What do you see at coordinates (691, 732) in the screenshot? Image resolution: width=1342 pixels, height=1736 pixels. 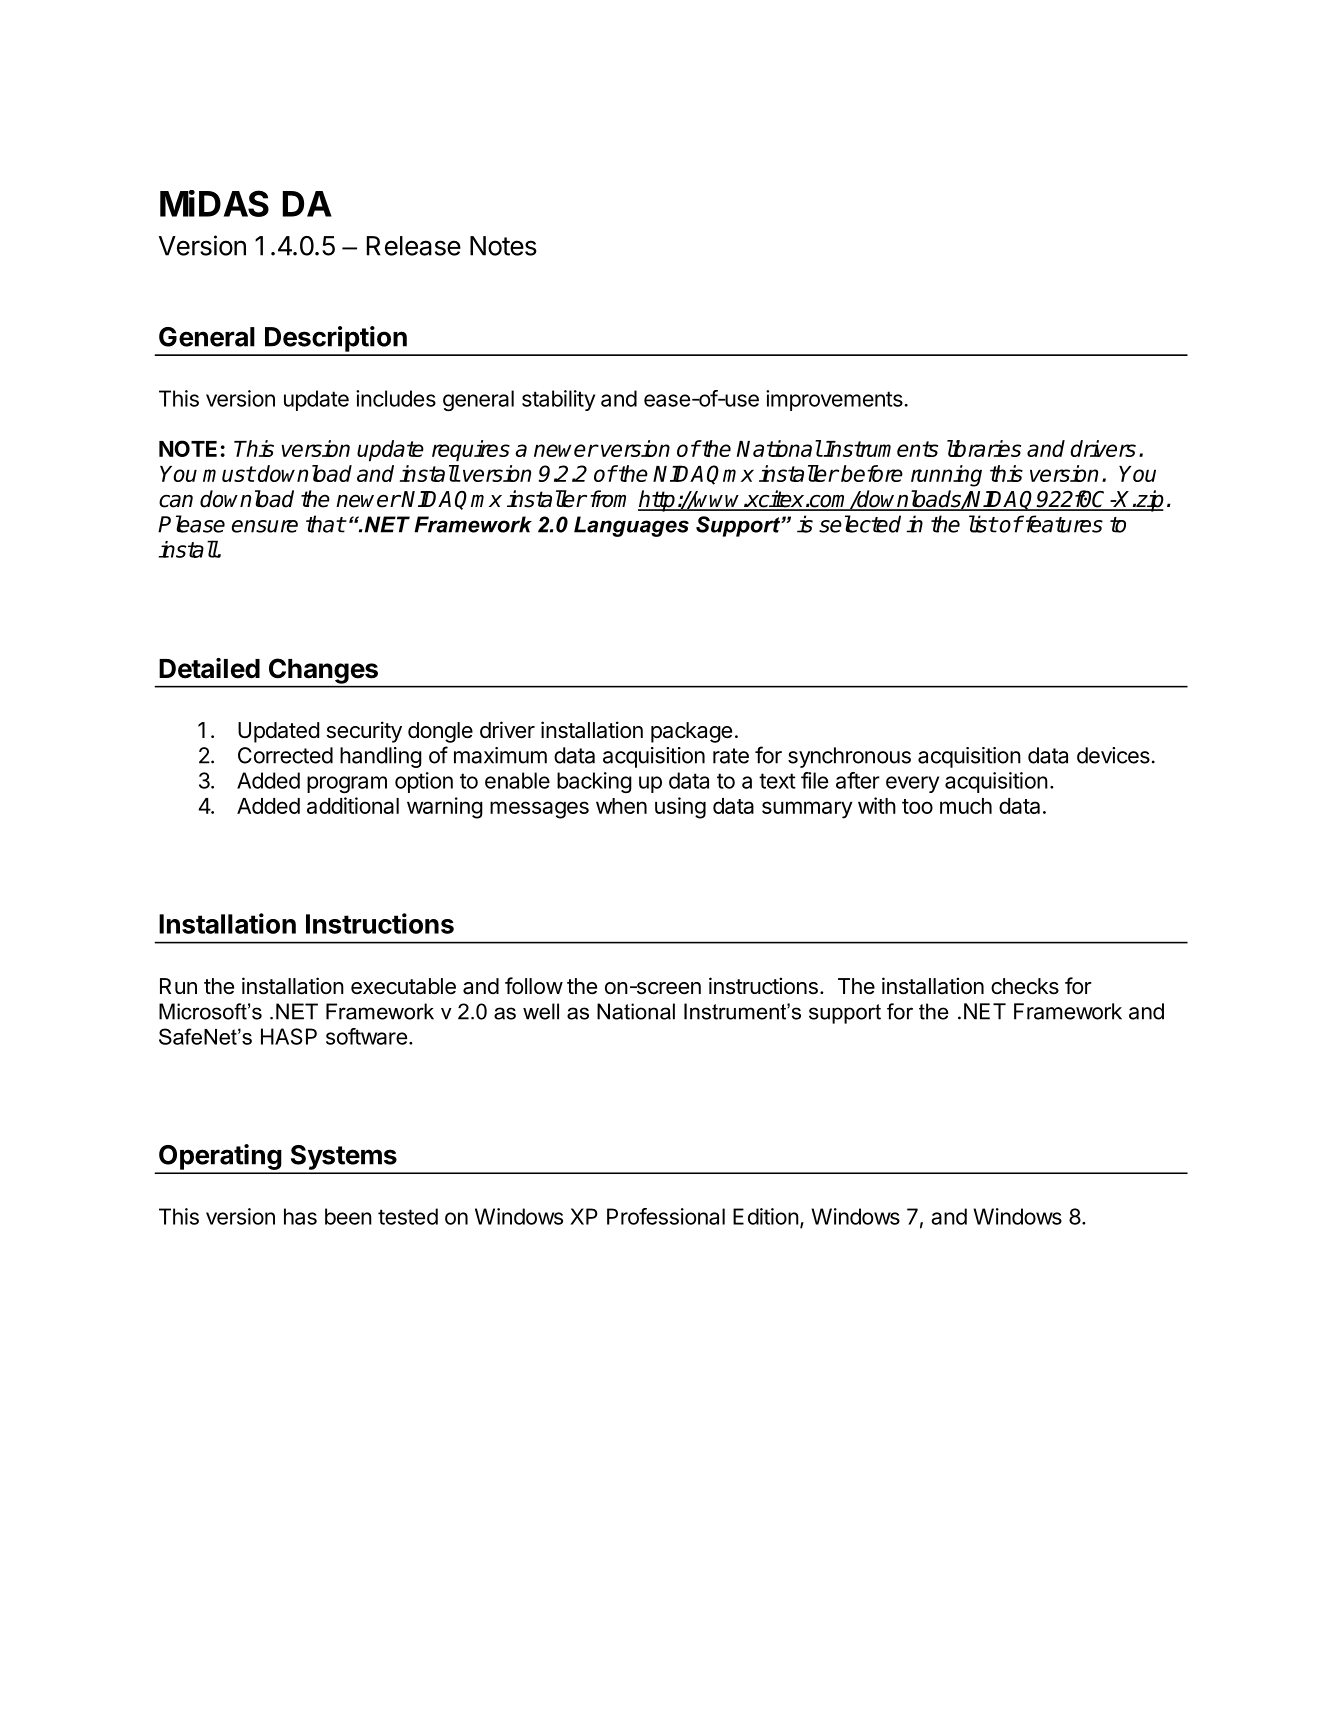 I see `package` at bounding box center [691, 732].
